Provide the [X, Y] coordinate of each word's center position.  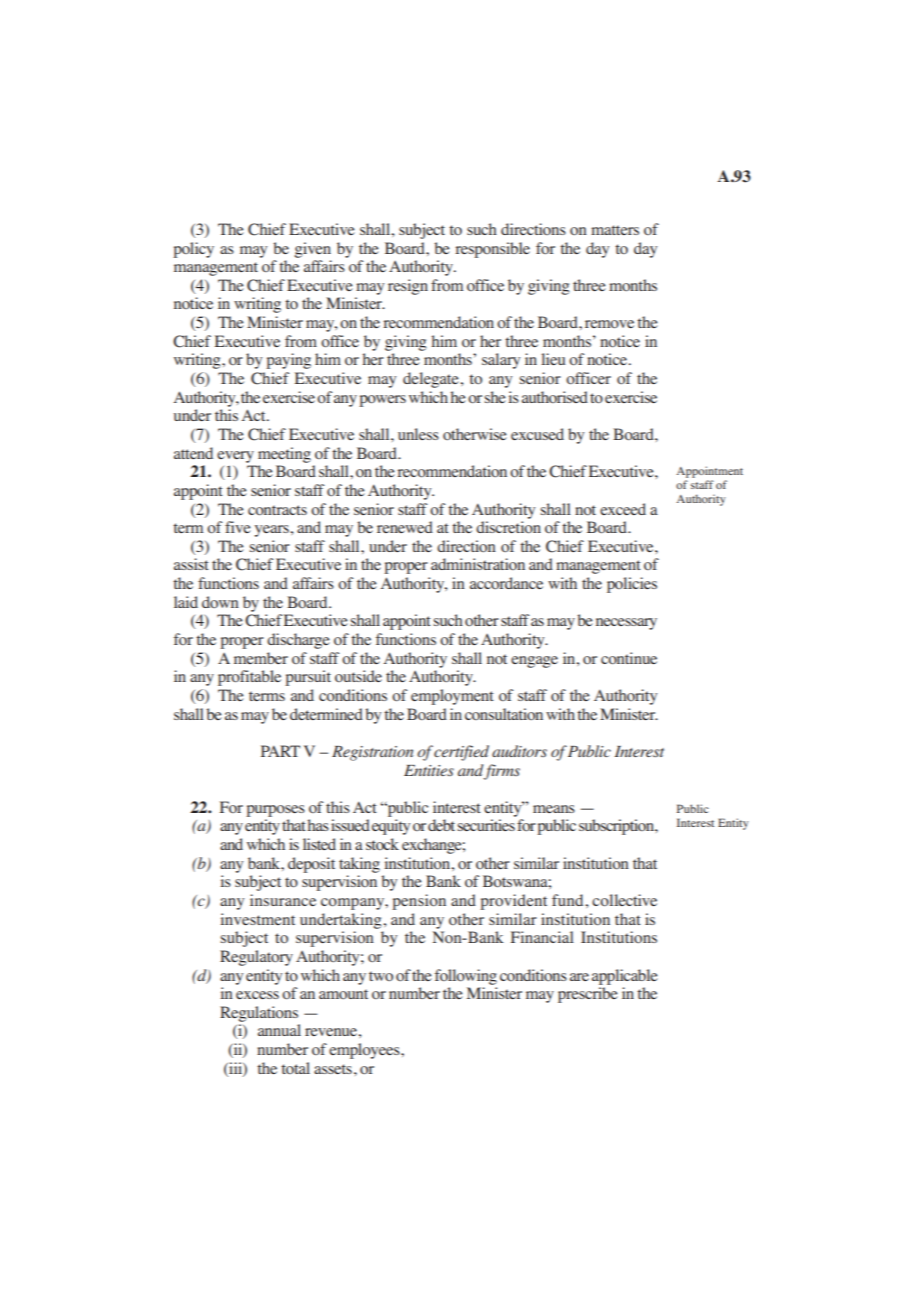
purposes [275, 811]
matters [615, 230]
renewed [405, 527]
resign [408, 287]
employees [365, 1051]
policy [193, 250]
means [554, 809]
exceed [623, 509]
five [238, 527]
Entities [429, 770]
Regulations [259, 1014]
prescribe [588, 995]
